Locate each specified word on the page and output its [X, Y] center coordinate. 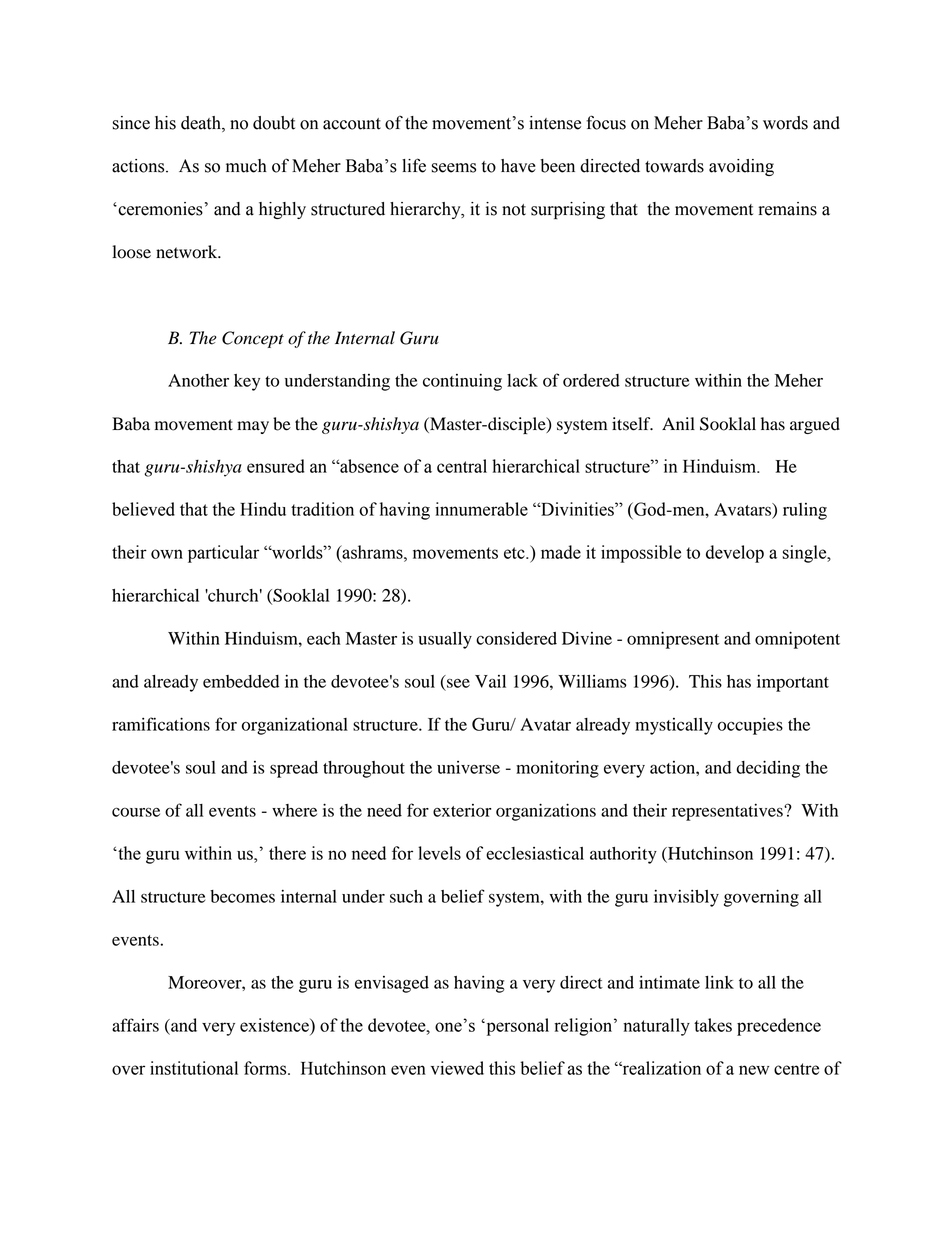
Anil [678, 423]
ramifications [161, 724]
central [462, 466]
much [246, 166]
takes [713, 1025]
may [253, 427]
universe [468, 767]
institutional [194, 1068]
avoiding [741, 167]
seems [453, 168]
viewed [457, 1068]
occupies [750, 726]
